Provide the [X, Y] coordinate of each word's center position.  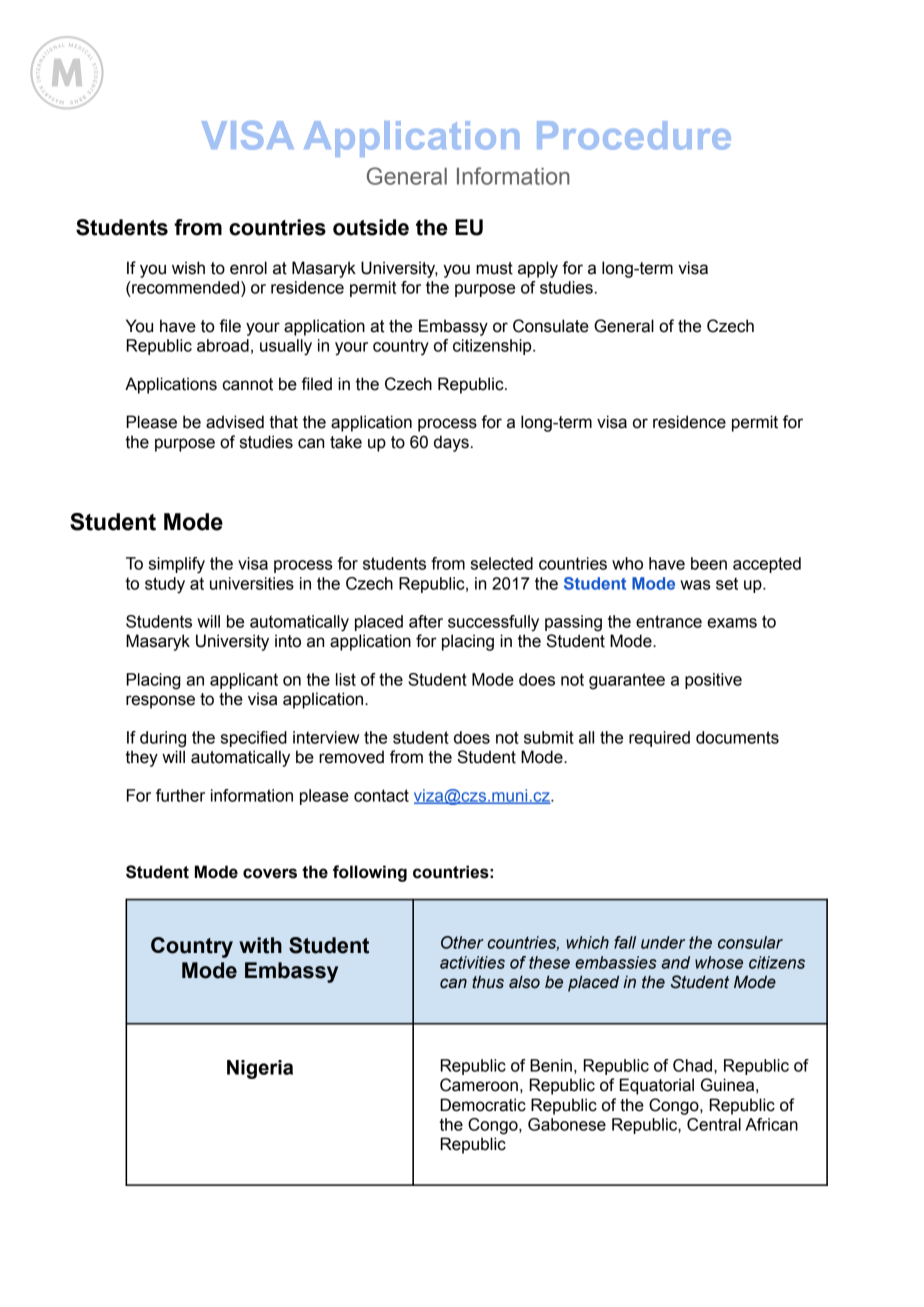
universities [252, 583]
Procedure [634, 135]
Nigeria [260, 1069]
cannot [248, 384]
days [451, 443]
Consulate [551, 326]
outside [371, 227]
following [370, 873]
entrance [669, 621]
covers [270, 873]
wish [188, 268]
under [663, 942]
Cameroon [479, 1085]
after [426, 621]
